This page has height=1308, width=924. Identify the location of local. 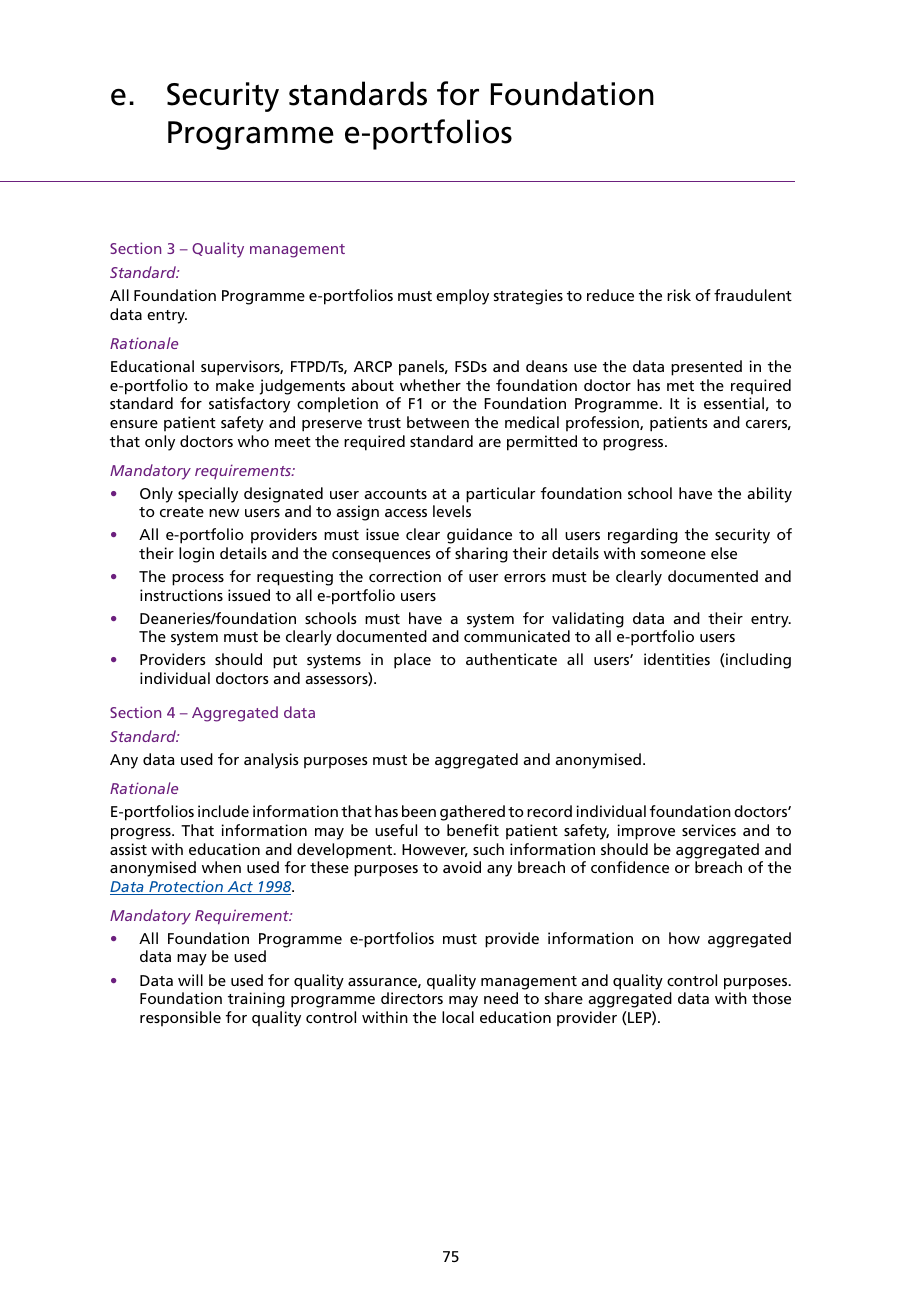
(458, 1017).
